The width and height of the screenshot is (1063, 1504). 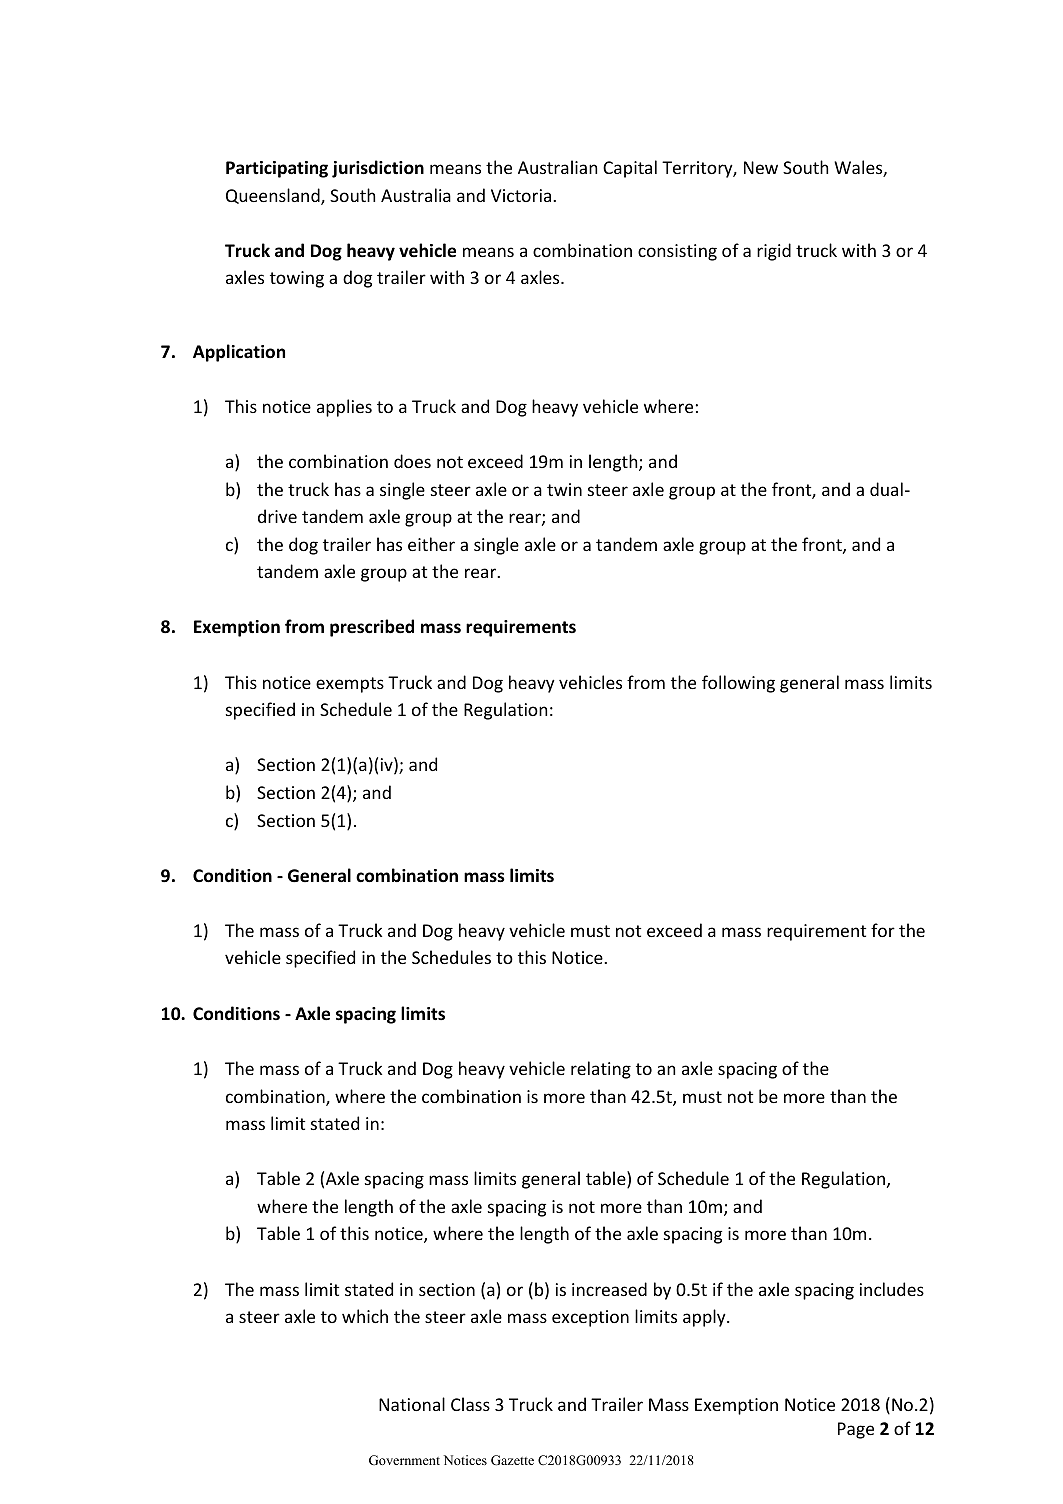 What do you see at coordinates (883, 930) in the screenshot?
I see `for` at bounding box center [883, 930].
